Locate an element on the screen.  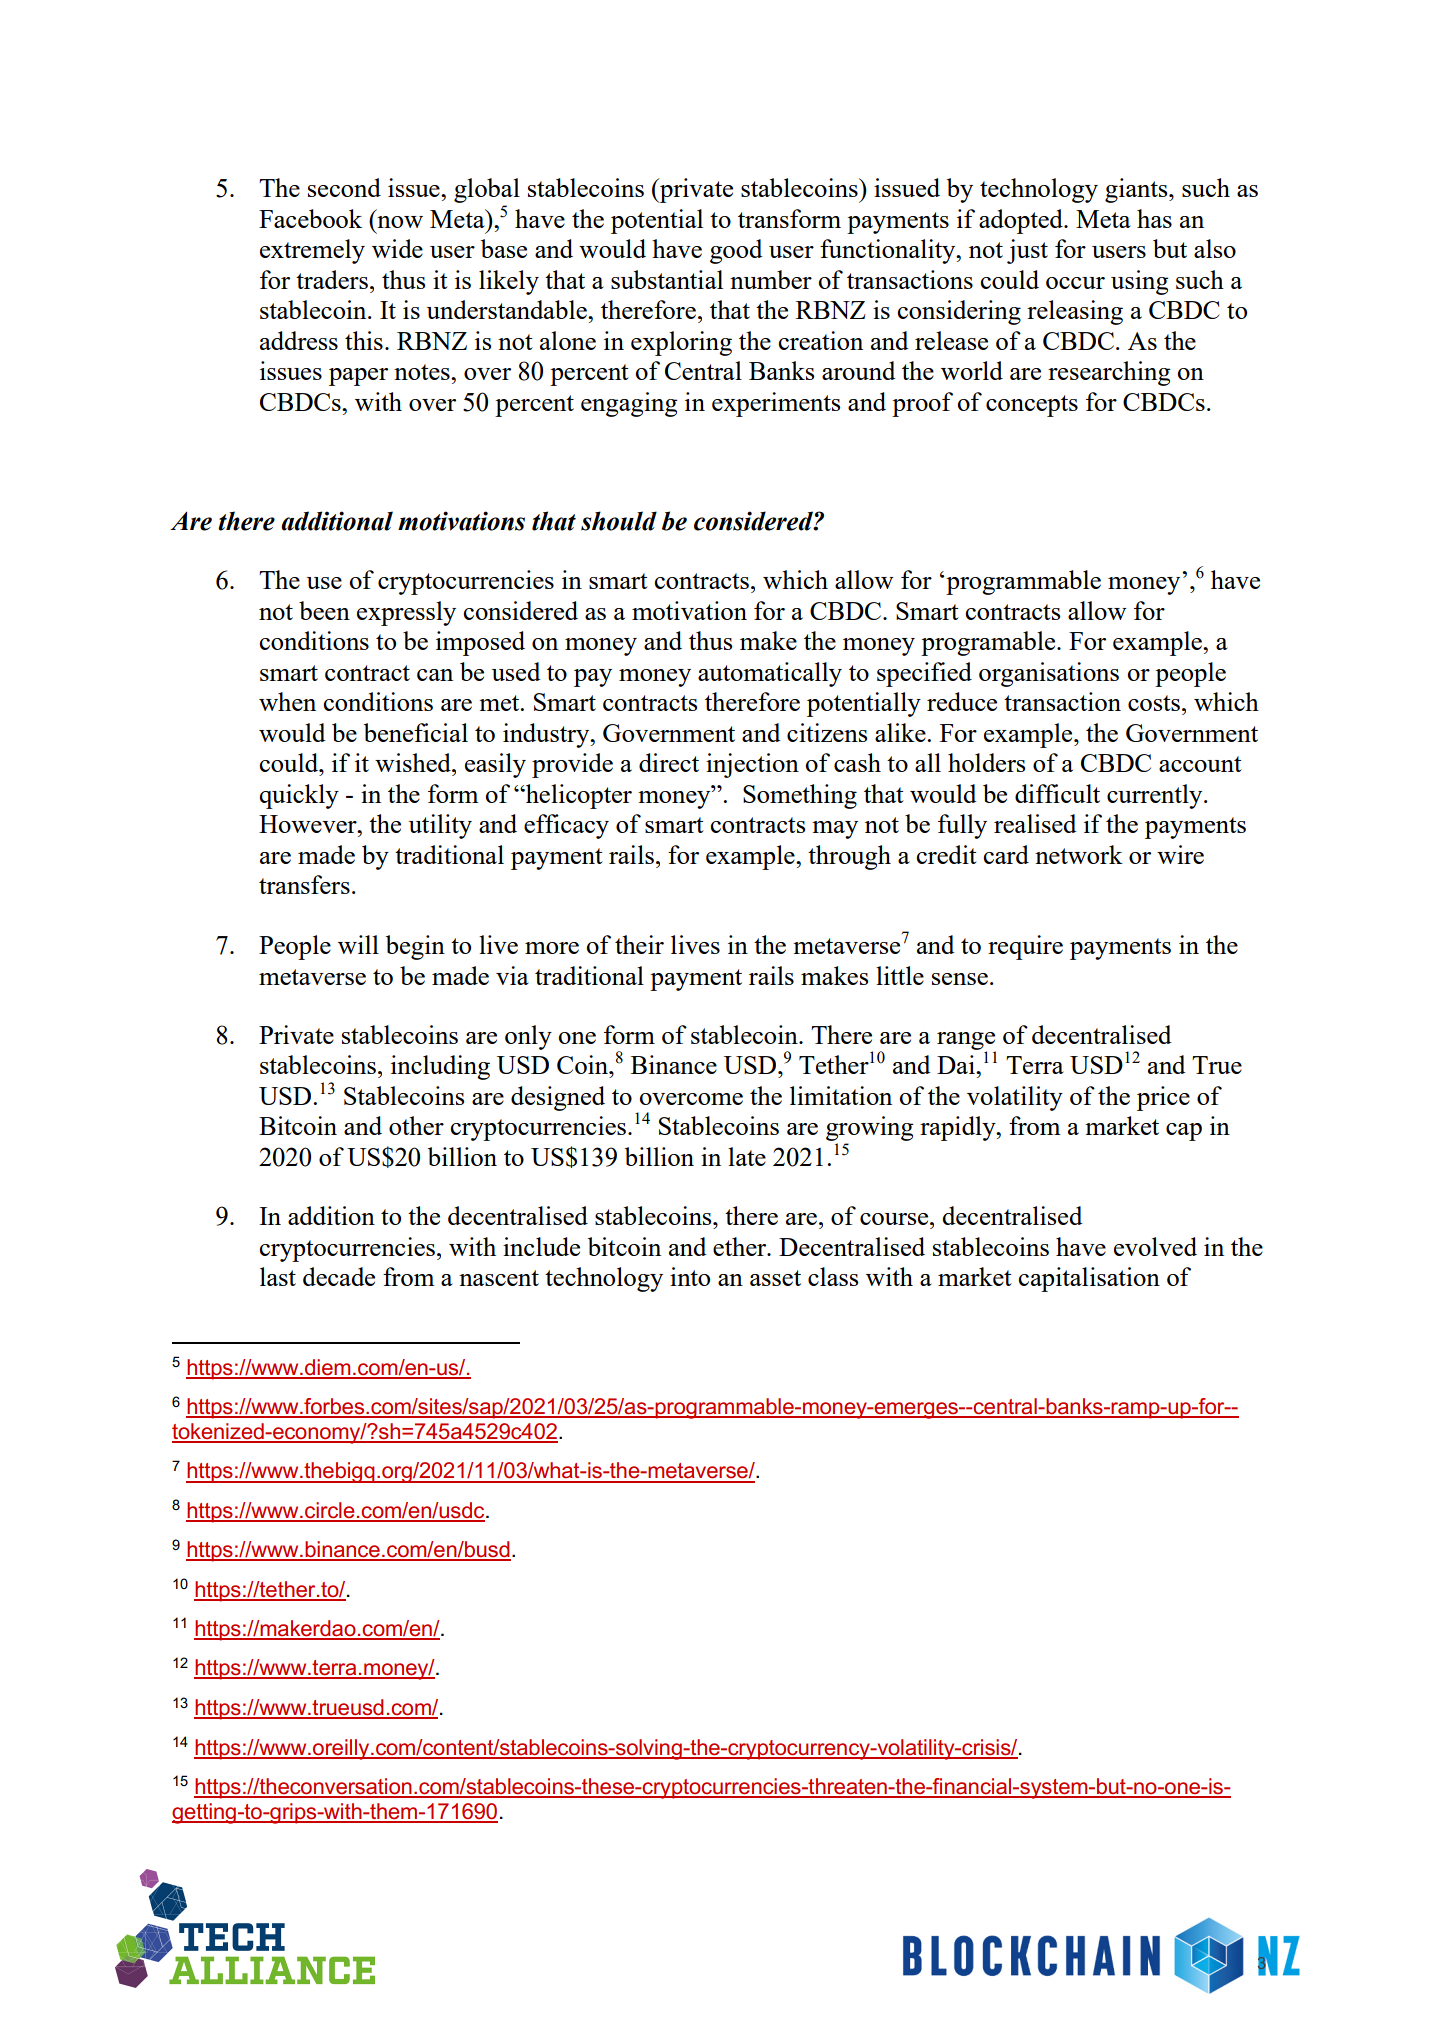
will is located at coordinates (358, 944).
